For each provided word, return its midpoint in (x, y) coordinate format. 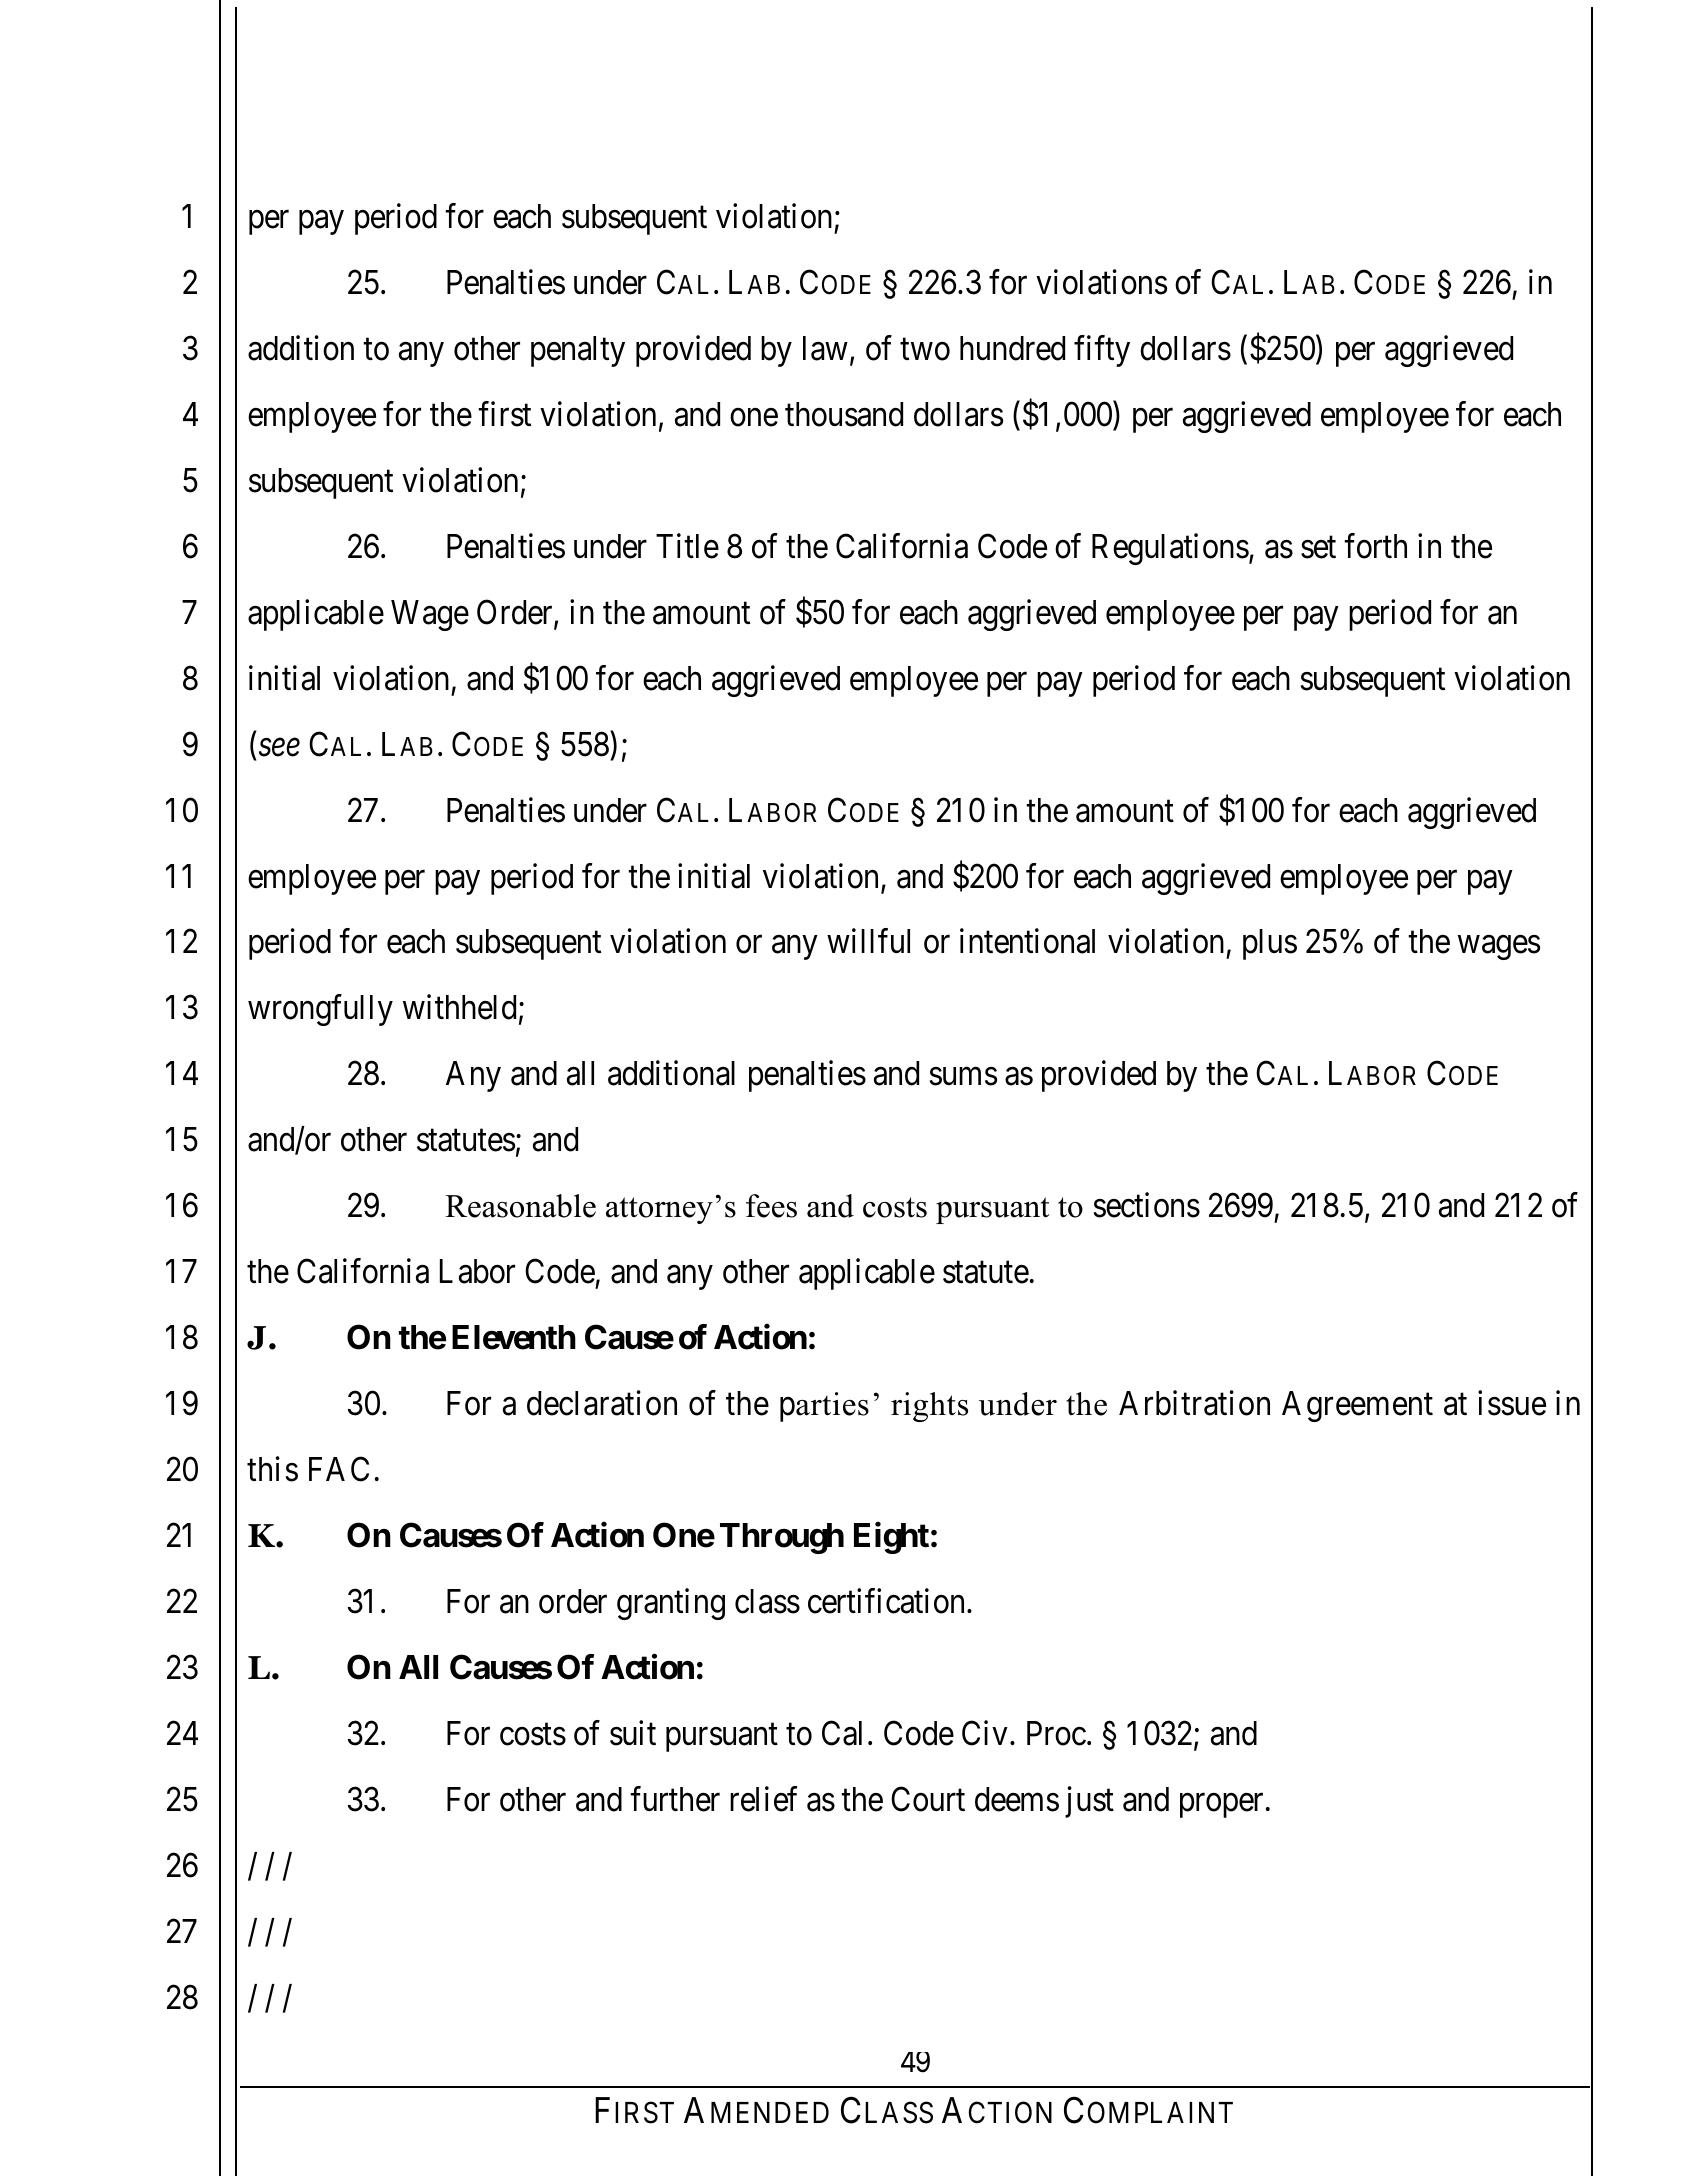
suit (633, 1733)
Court (928, 1799)
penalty (578, 351)
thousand (844, 414)
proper (1221, 1806)
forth (1375, 546)
